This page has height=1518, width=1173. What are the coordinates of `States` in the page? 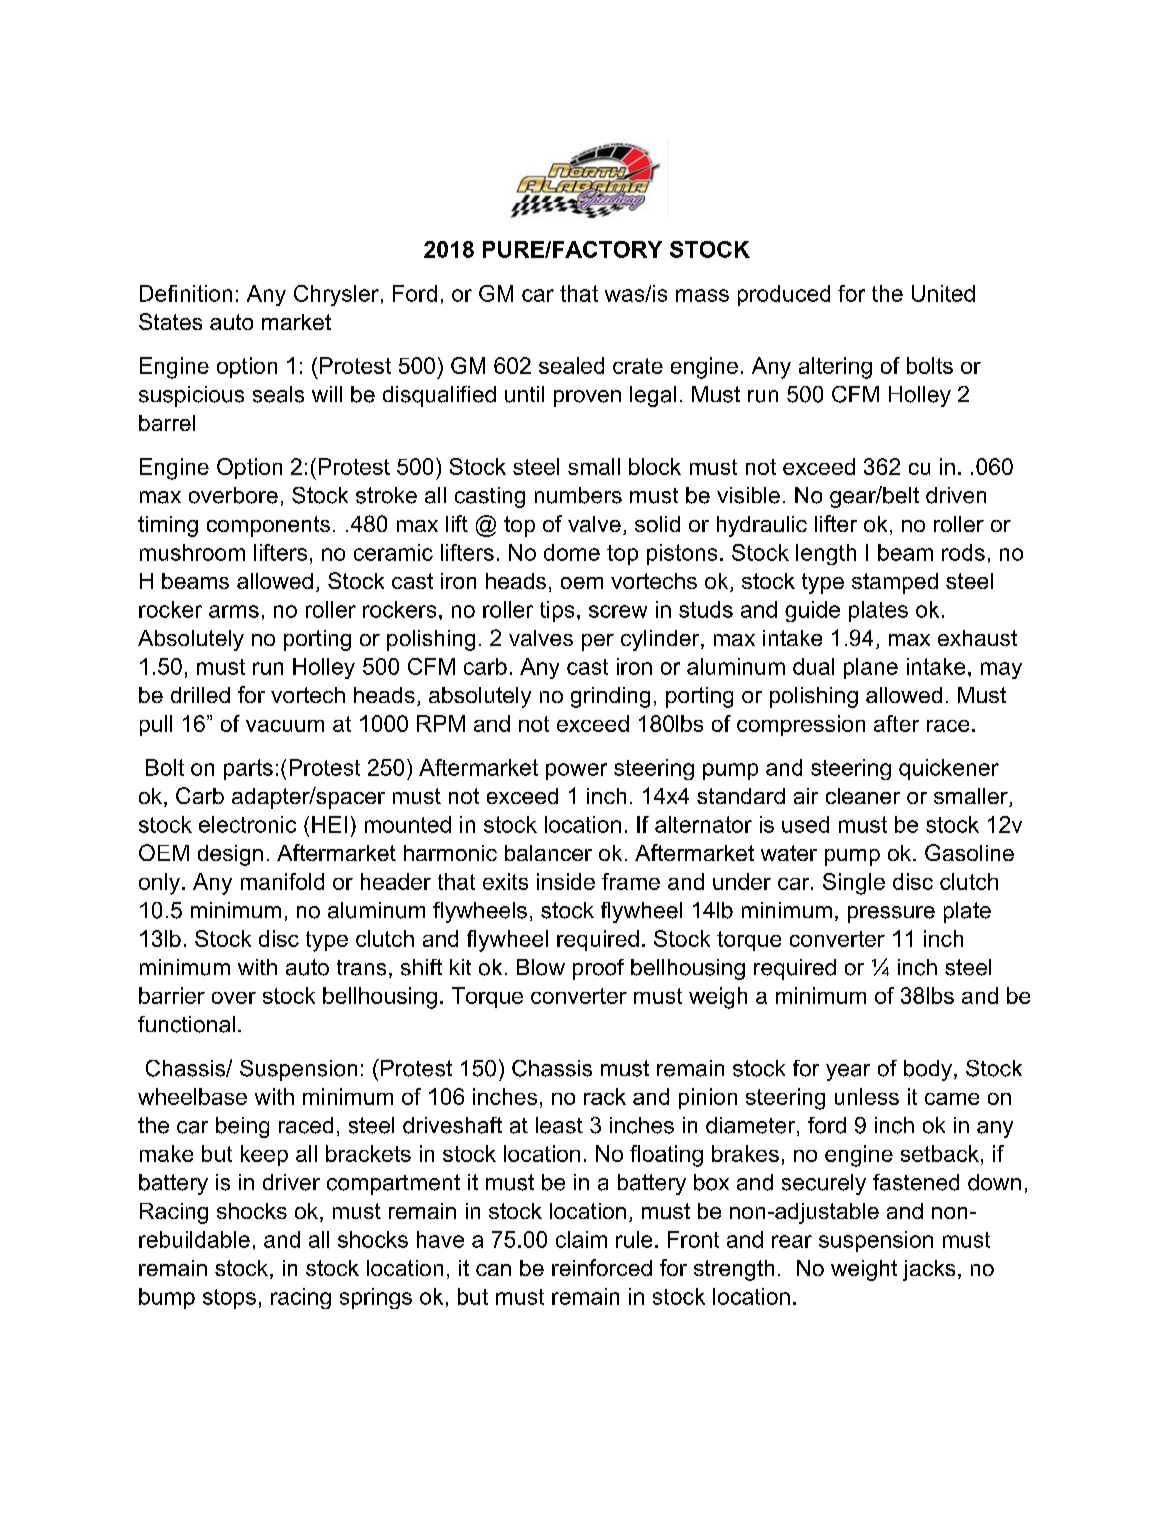 It's located at (170, 321).
